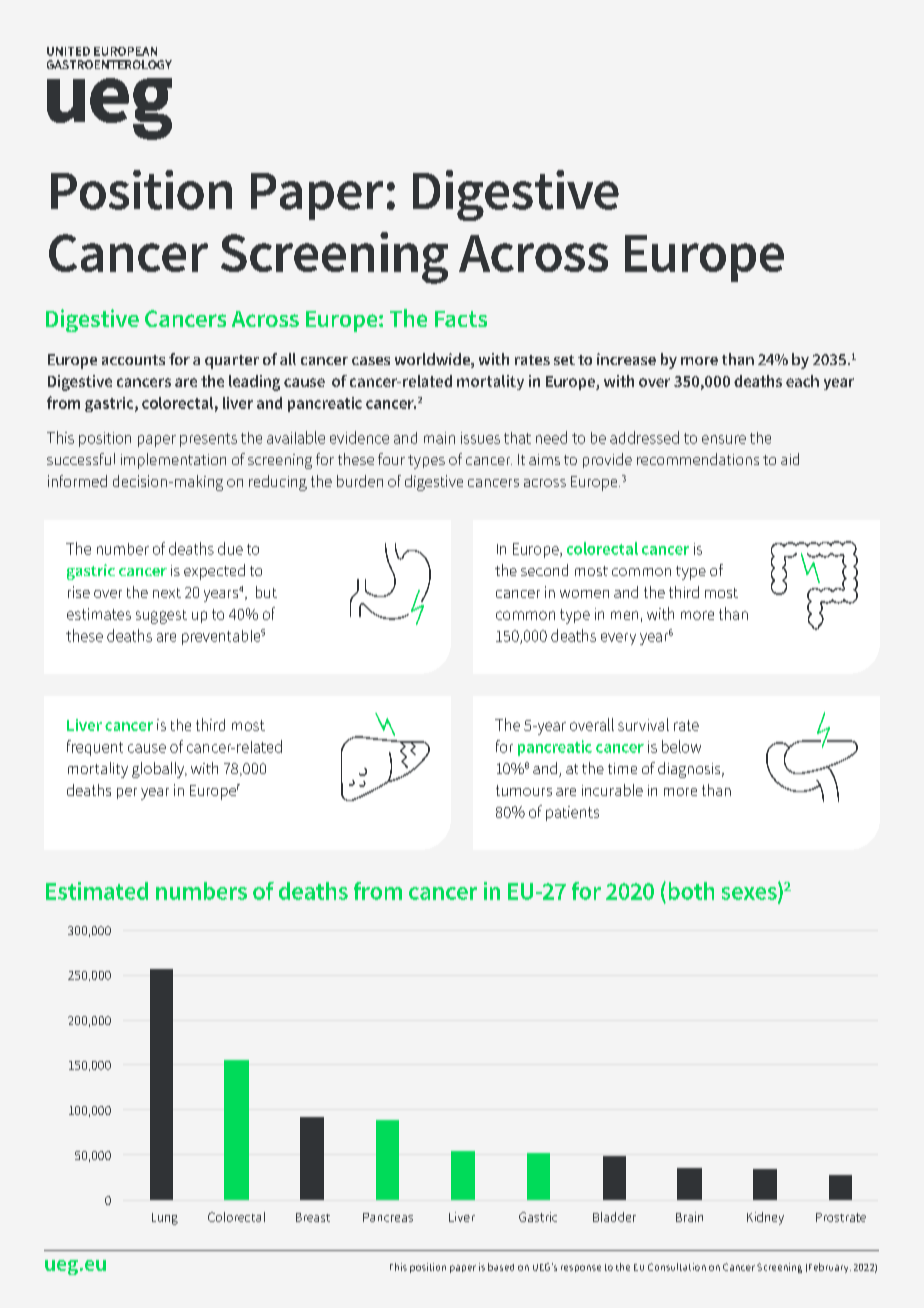 Image resolution: width=924 pixels, height=1308 pixels. I want to click on globally, so click(159, 770).
